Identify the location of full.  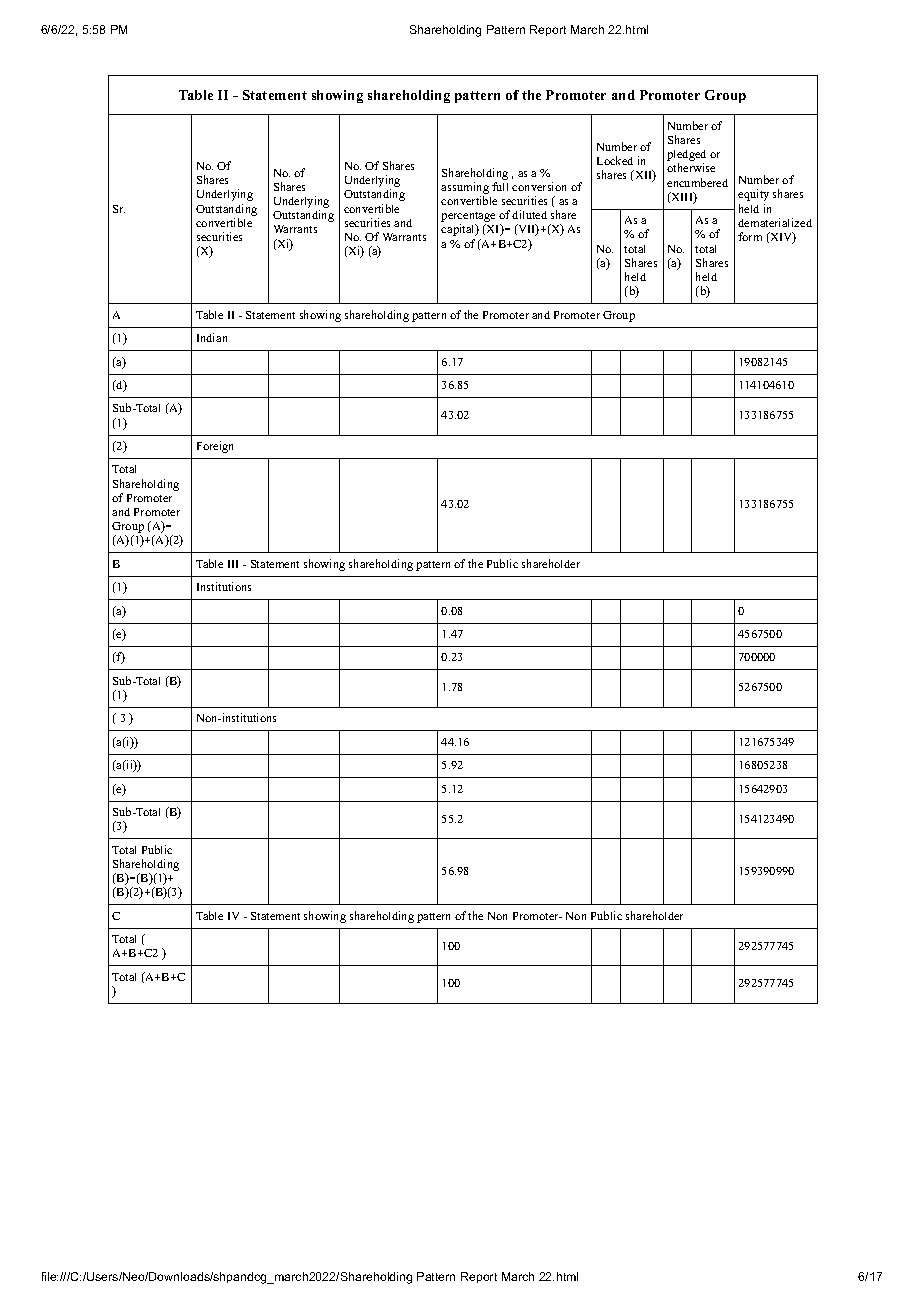
(500, 186).
